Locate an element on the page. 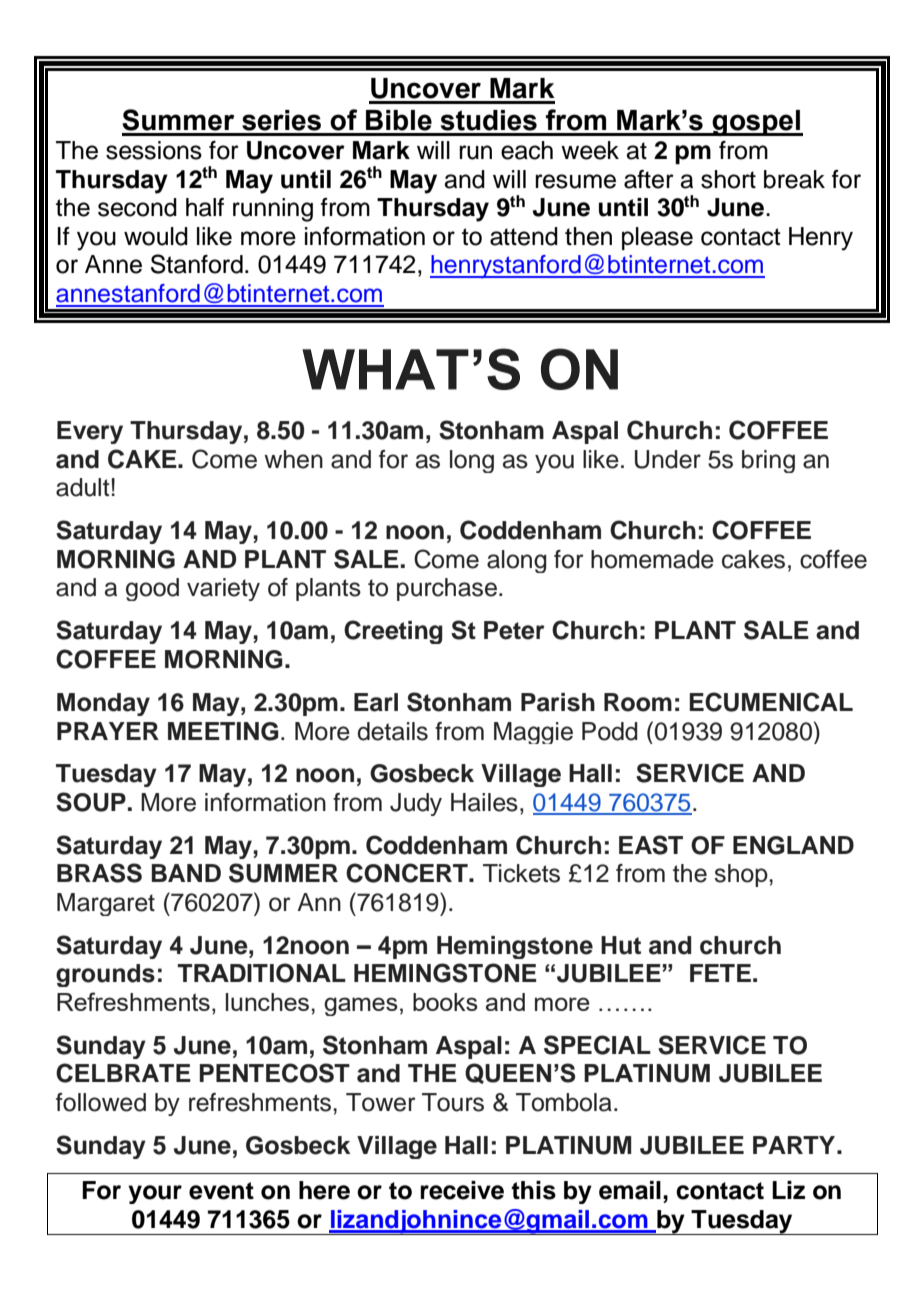 This document has height=1308, width=924. sessions is located at coordinates (154, 150).
